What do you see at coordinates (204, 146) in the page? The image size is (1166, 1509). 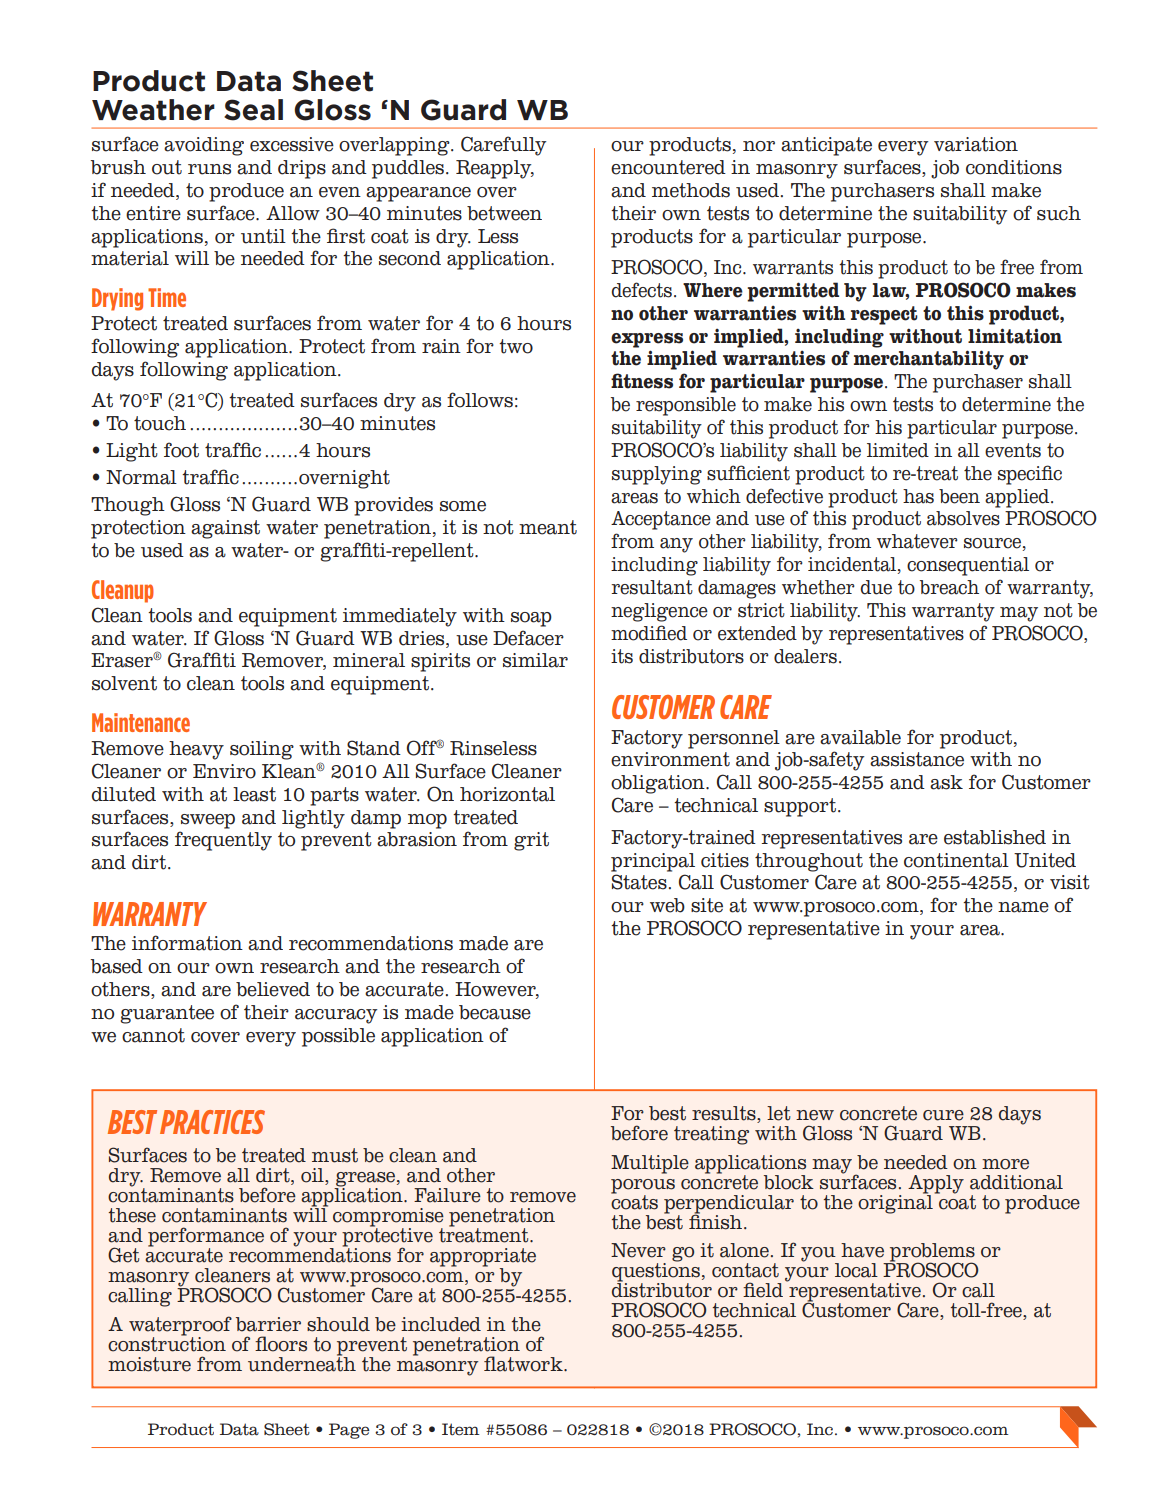 I see `avoiding` at bounding box center [204, 146].
